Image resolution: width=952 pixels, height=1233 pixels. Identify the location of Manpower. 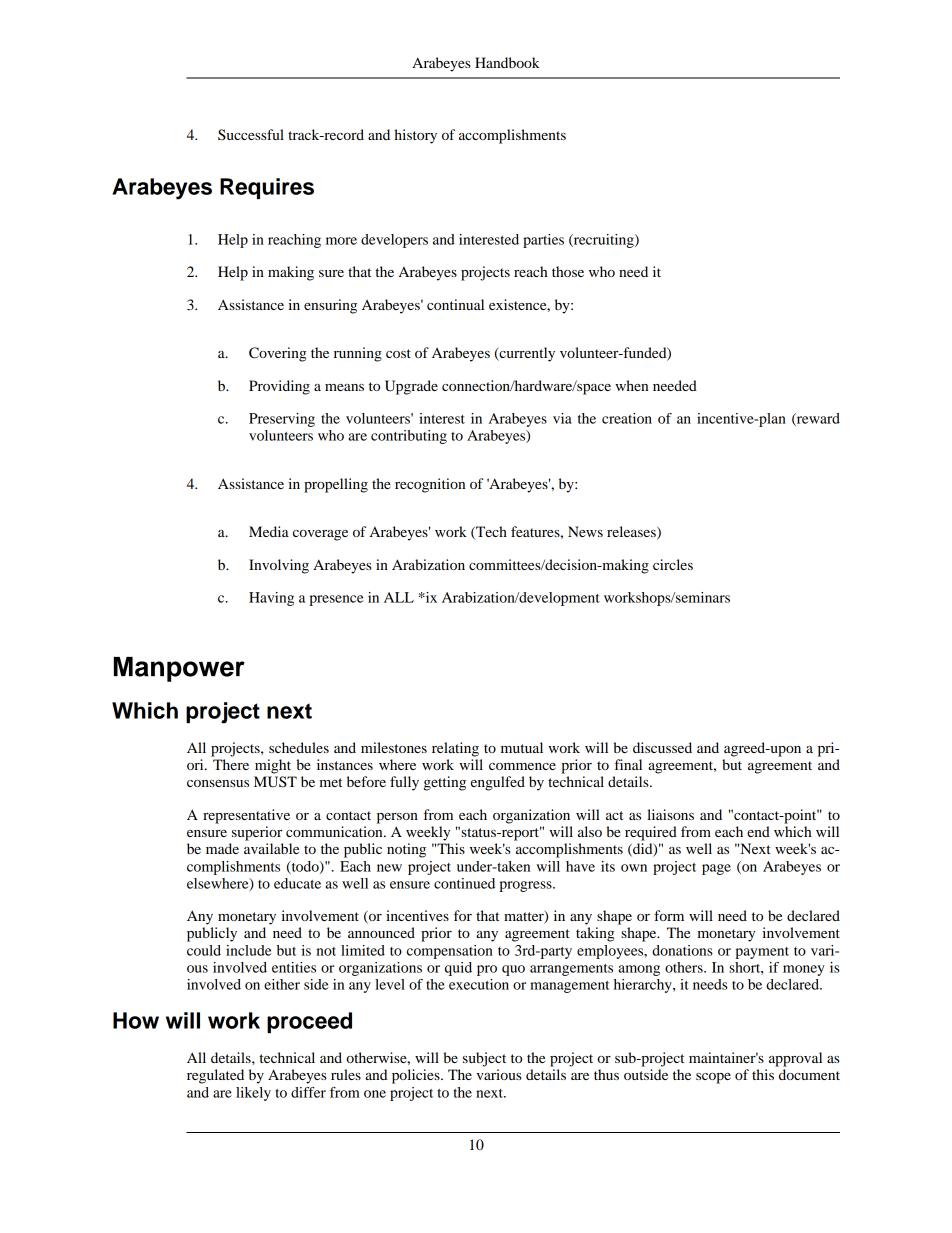
(179, 669).
